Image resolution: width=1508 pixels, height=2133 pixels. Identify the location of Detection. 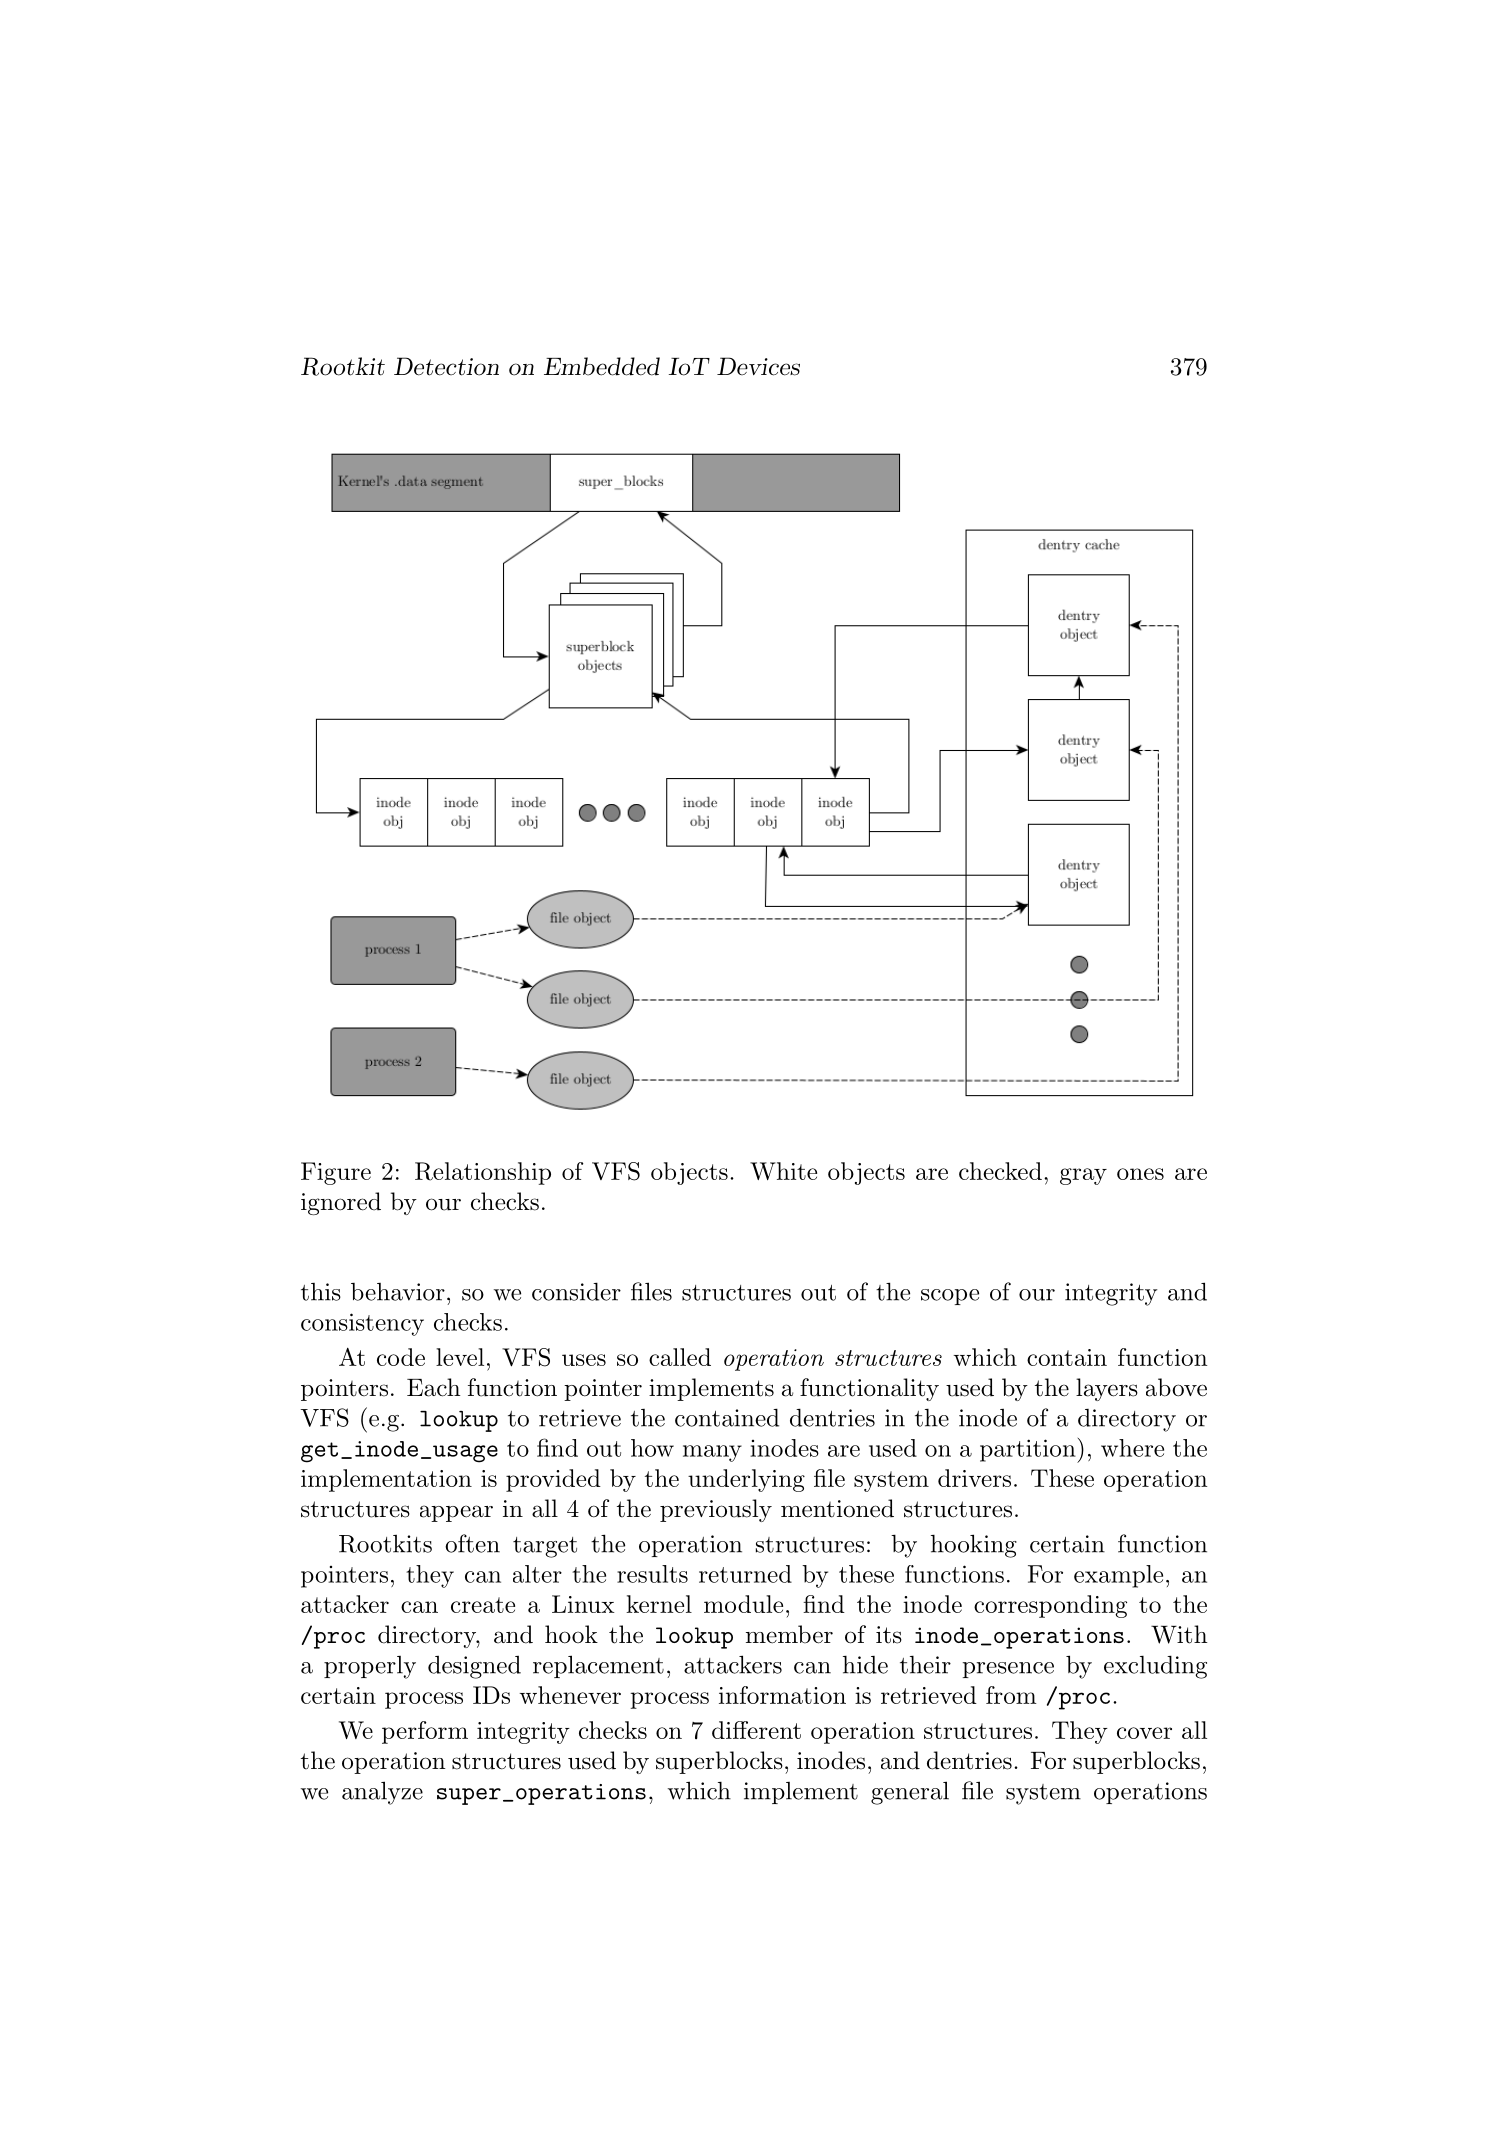
(446, 366).
